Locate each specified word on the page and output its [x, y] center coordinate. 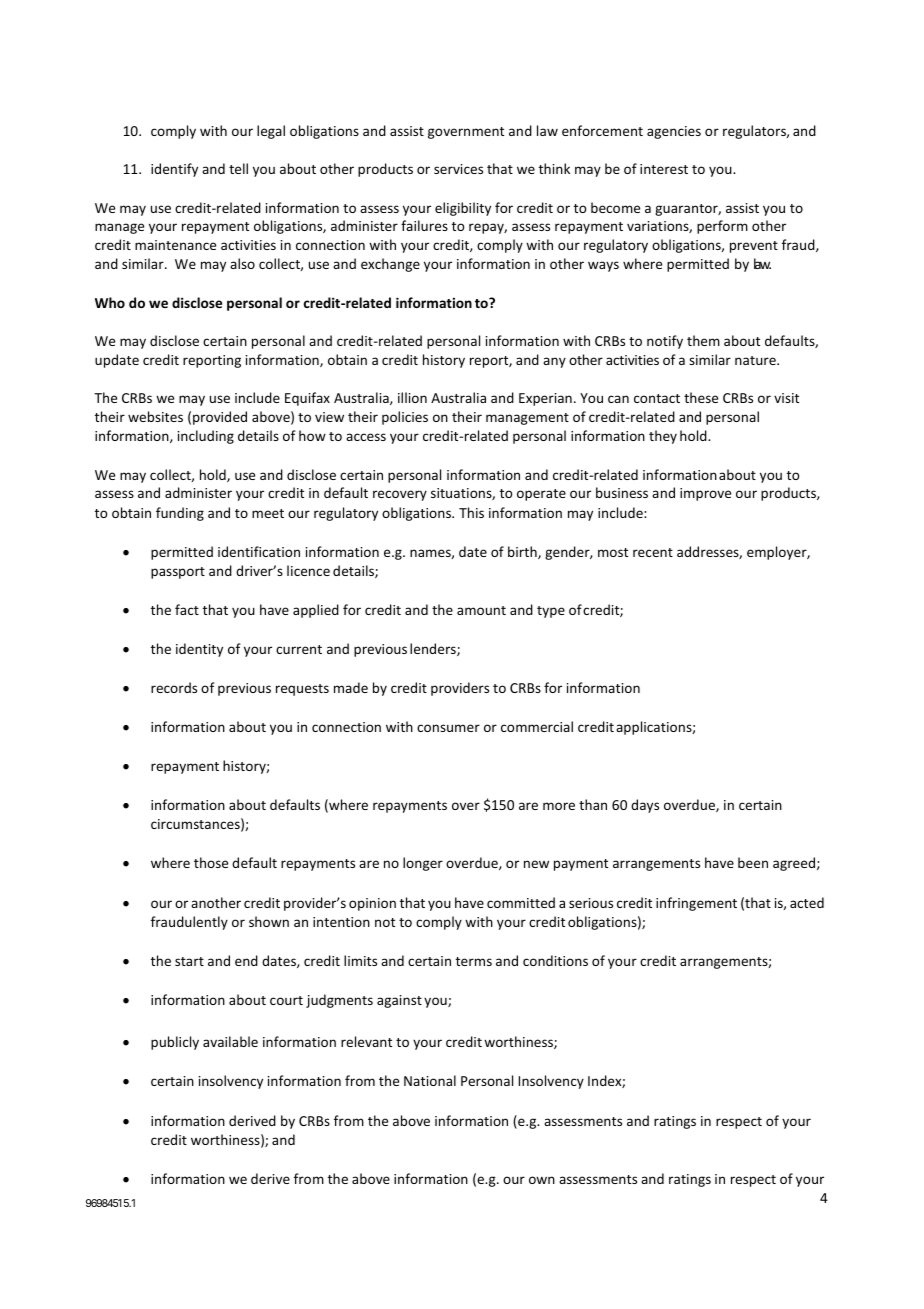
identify [174, 170]
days [645, 806]
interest [664, 169]
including [206, 437]
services [458, 169]
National [430, 1080]
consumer [448, 728]
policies [405, 418]
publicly [175, 1043]
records [174, 687]
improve [705, 494]
